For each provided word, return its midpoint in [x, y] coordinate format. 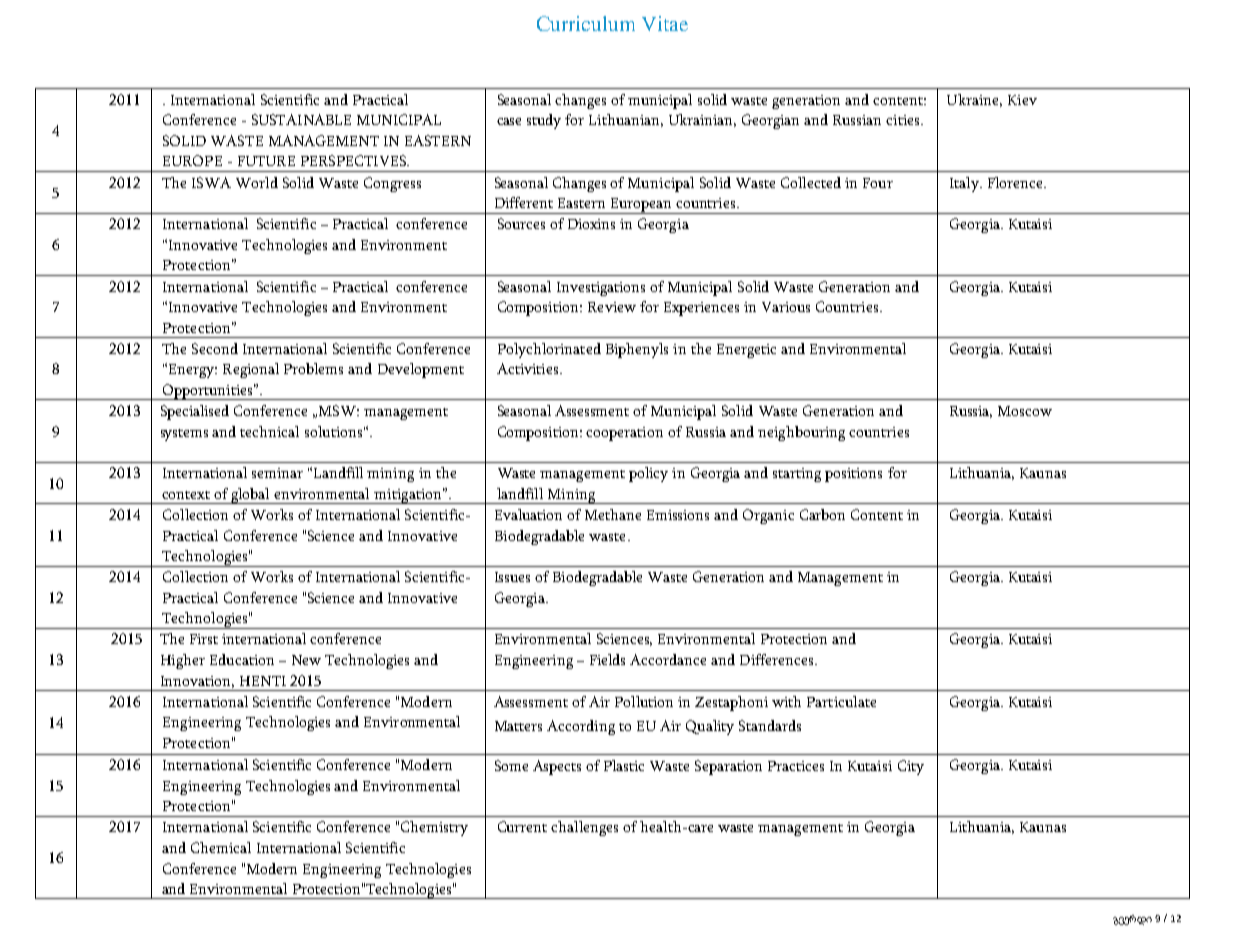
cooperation [624, 434]
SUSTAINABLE [301, 119]
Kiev [1022, 100]
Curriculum [586, 23]
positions [853, 475]
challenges [584, 828]
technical [269, 431]
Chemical [221, 847]
